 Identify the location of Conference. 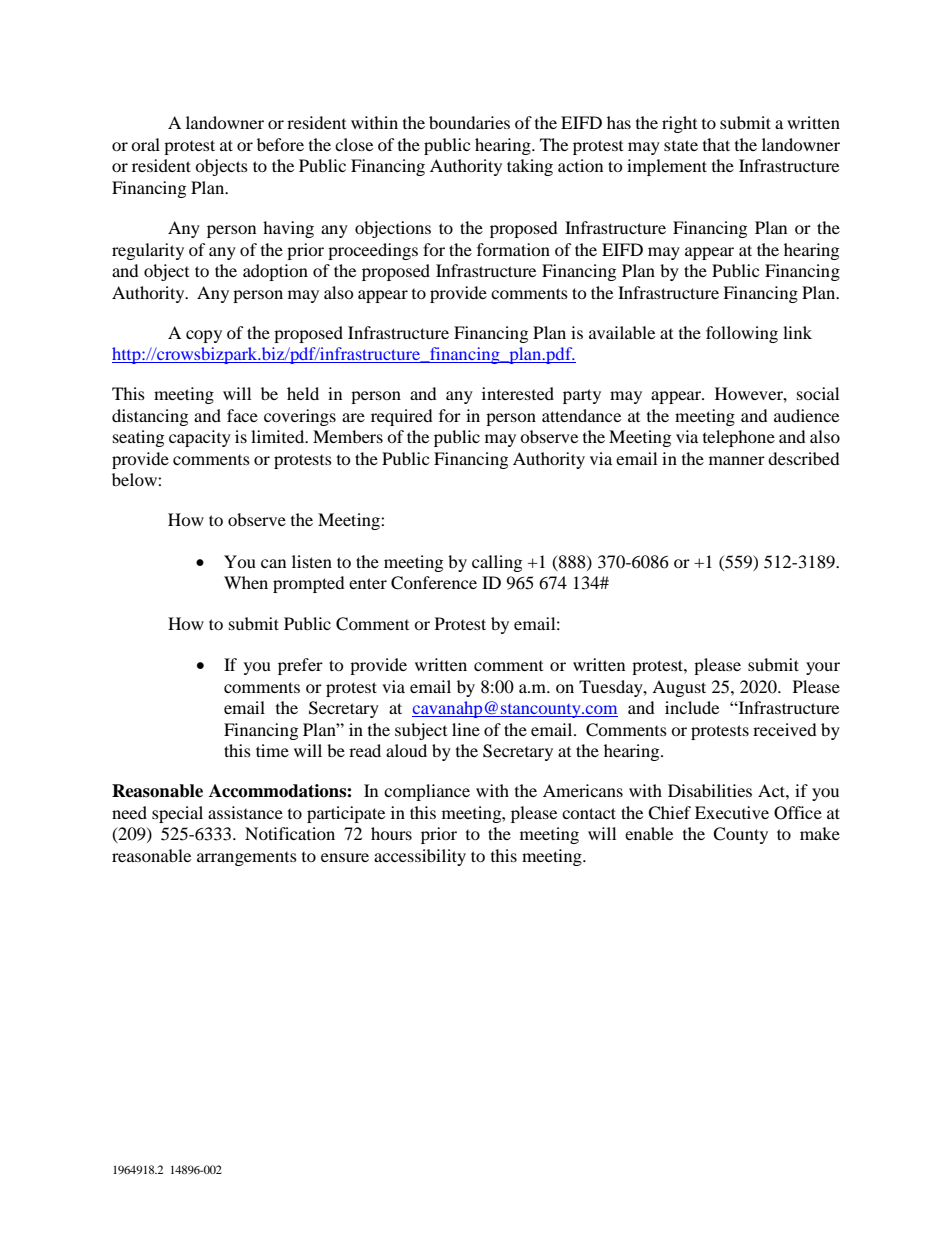
(434, 583).
